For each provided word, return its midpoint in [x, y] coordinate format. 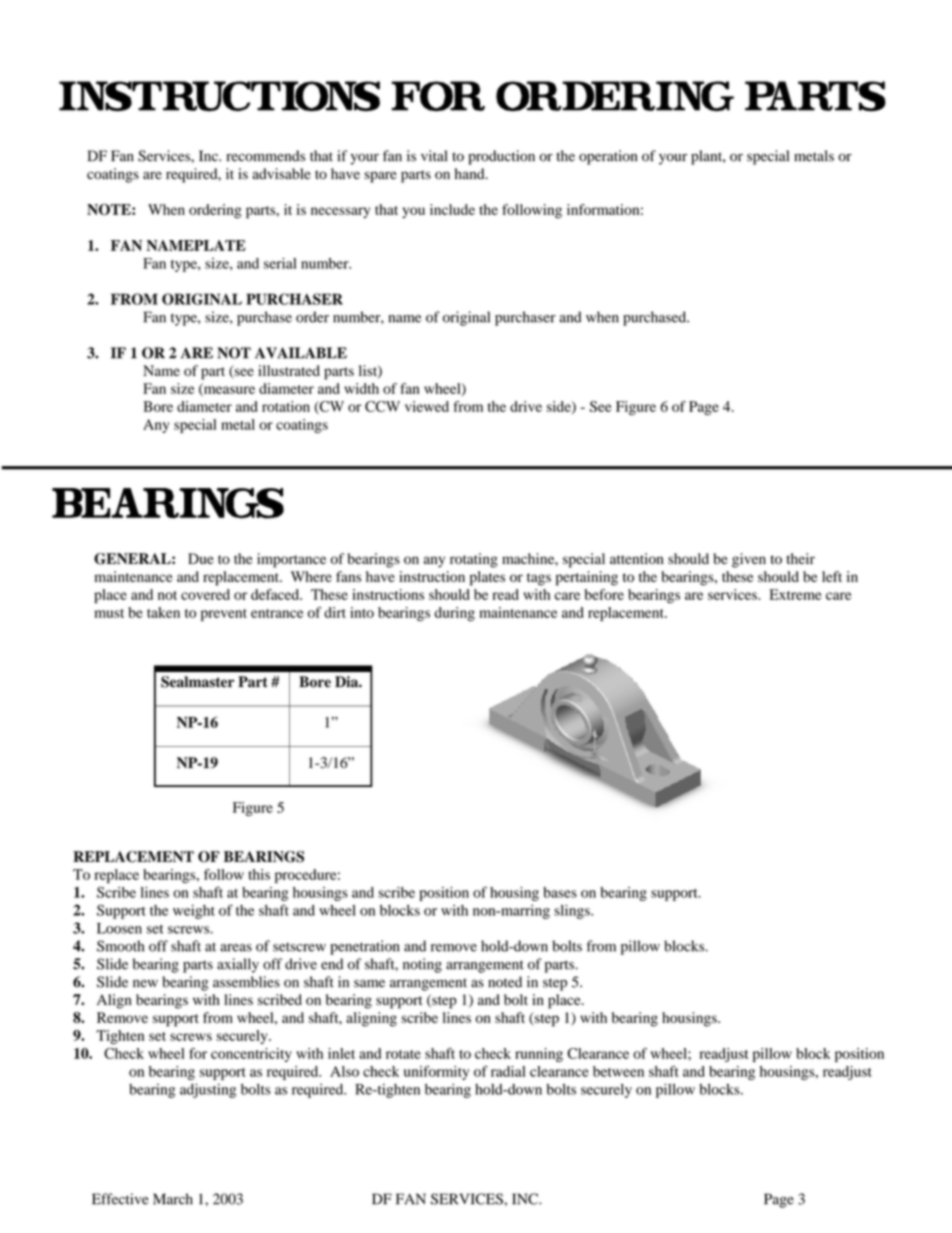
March [173, 1199]
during [455, 614]
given [749, 560]
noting [422, 965]
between [618, 1071]
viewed [427, 406]
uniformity [436, 1072]
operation [608, 157]
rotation [286, 406]
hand [471, 173]
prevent [224, 615]
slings [573, 912]
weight [194, 912]
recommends [265, 156]
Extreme [795, 594]
